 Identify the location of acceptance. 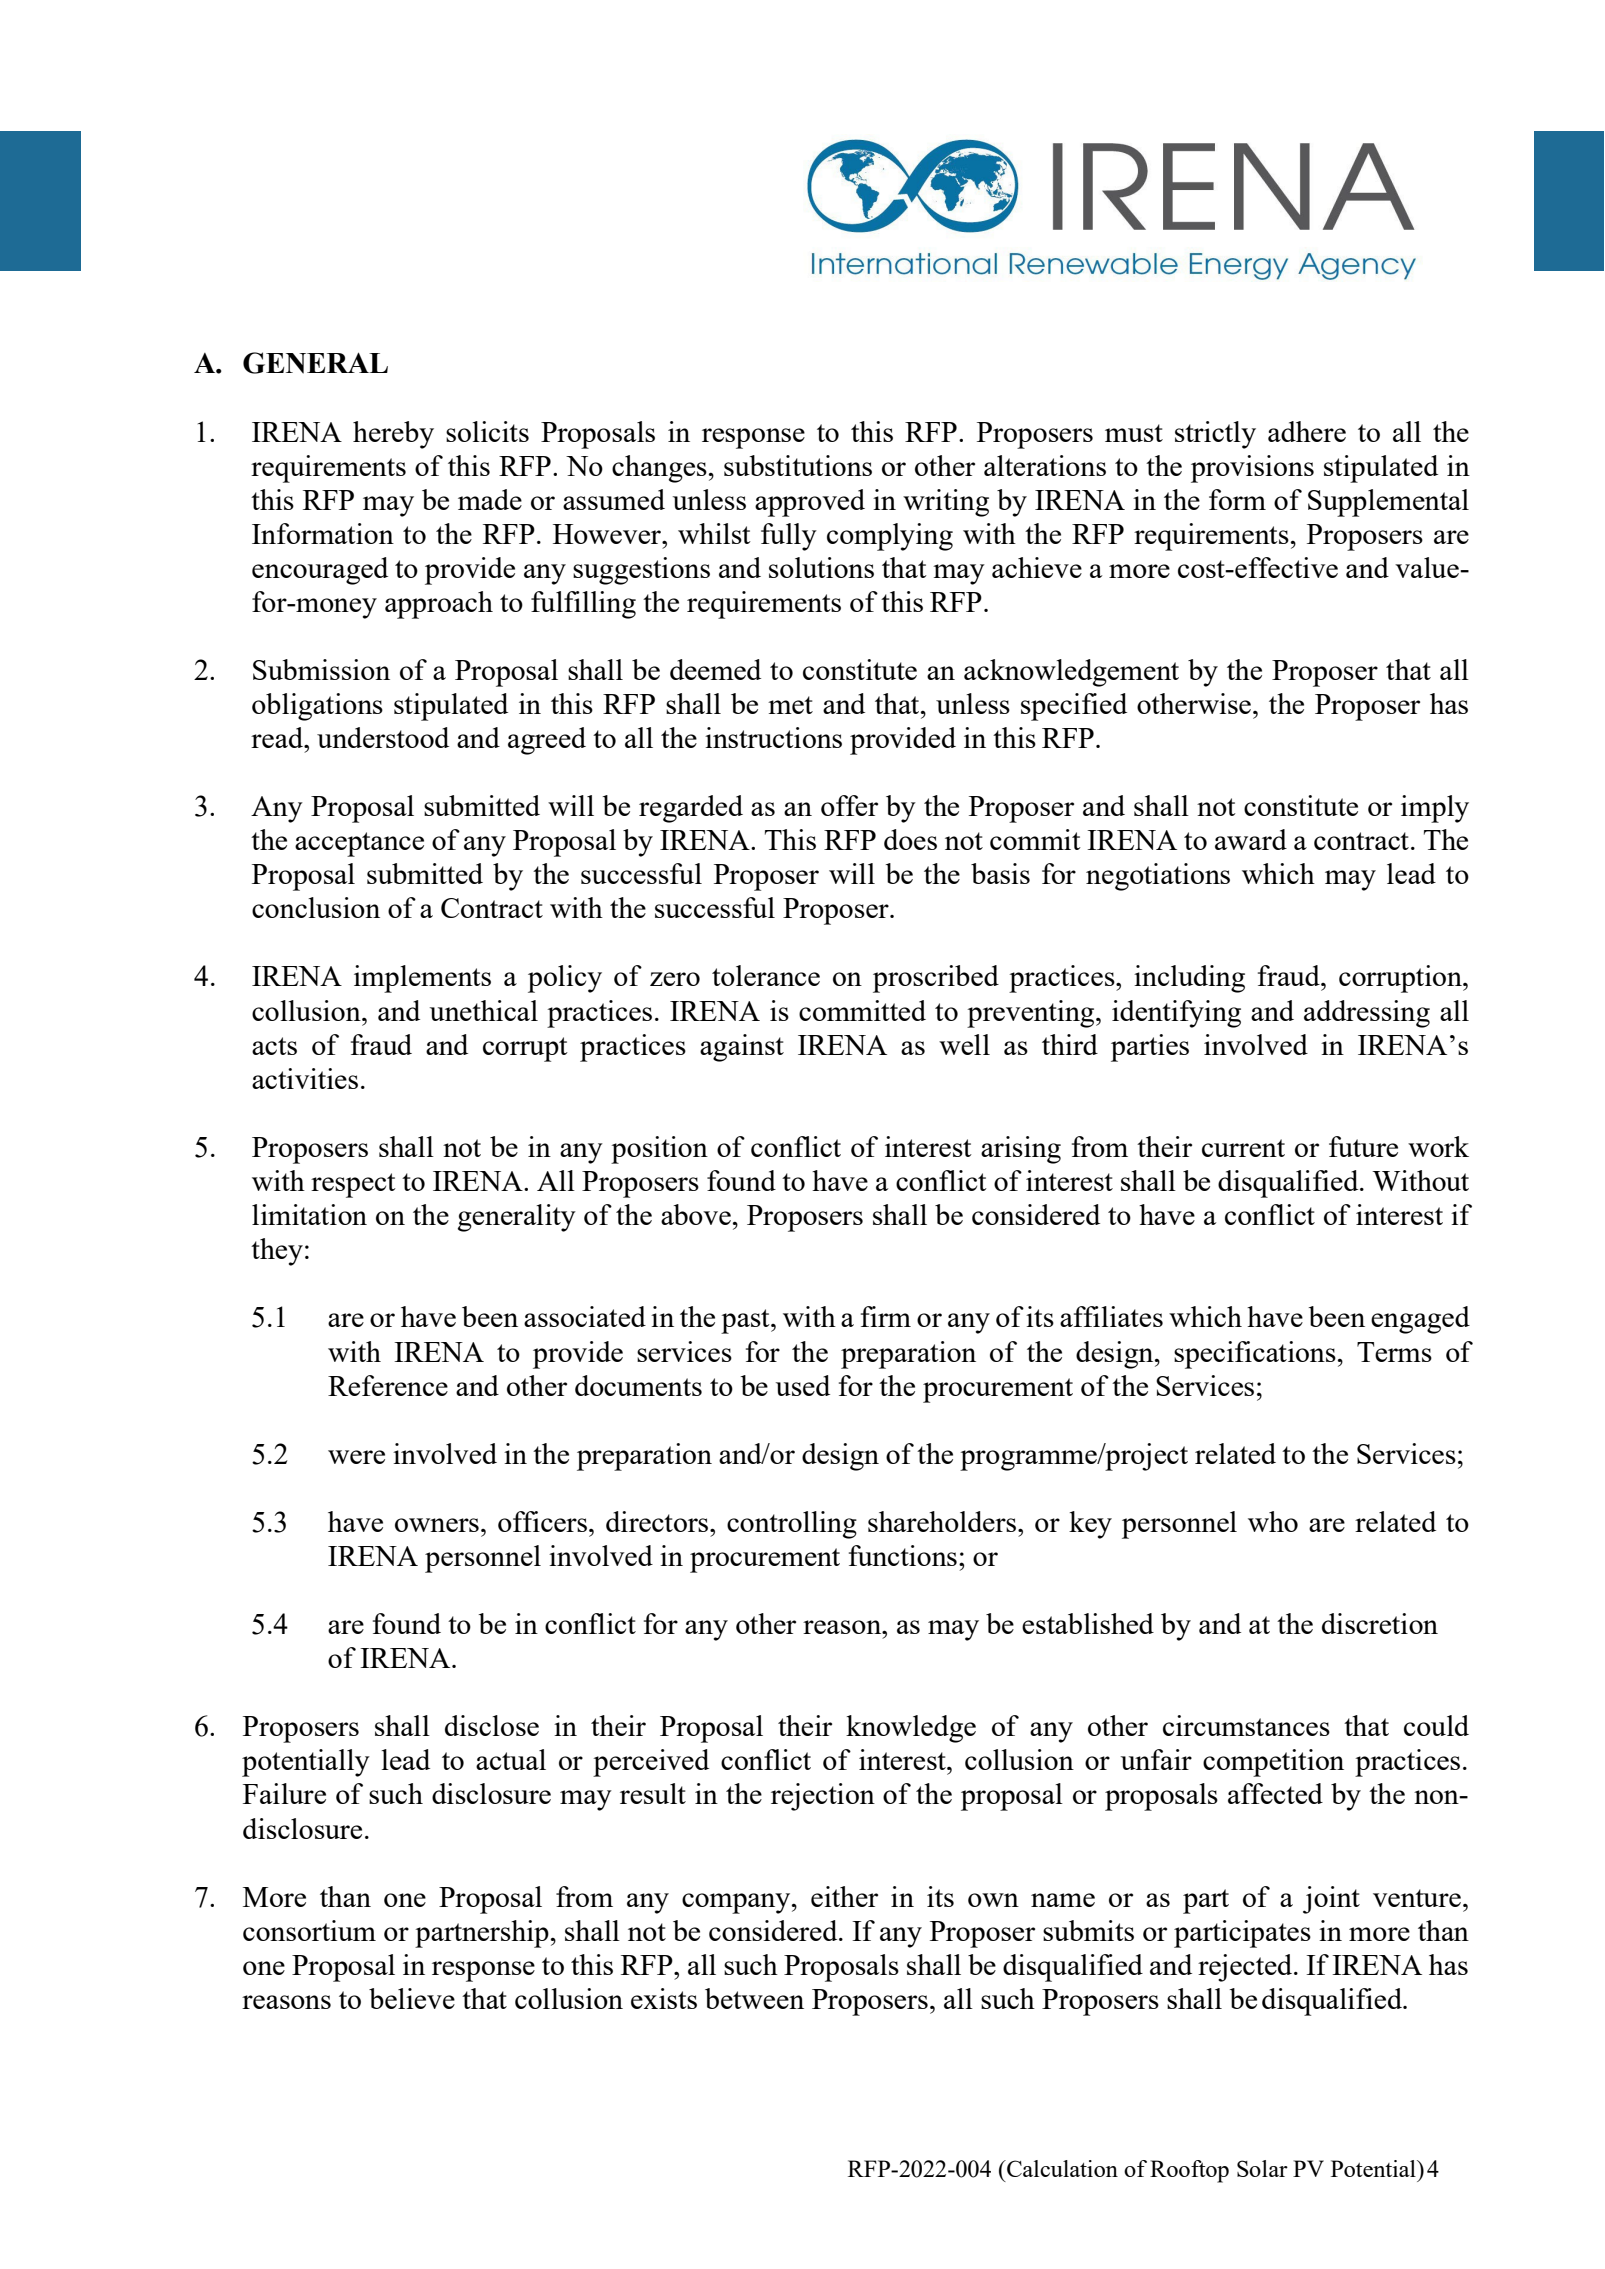
(359, 844).
